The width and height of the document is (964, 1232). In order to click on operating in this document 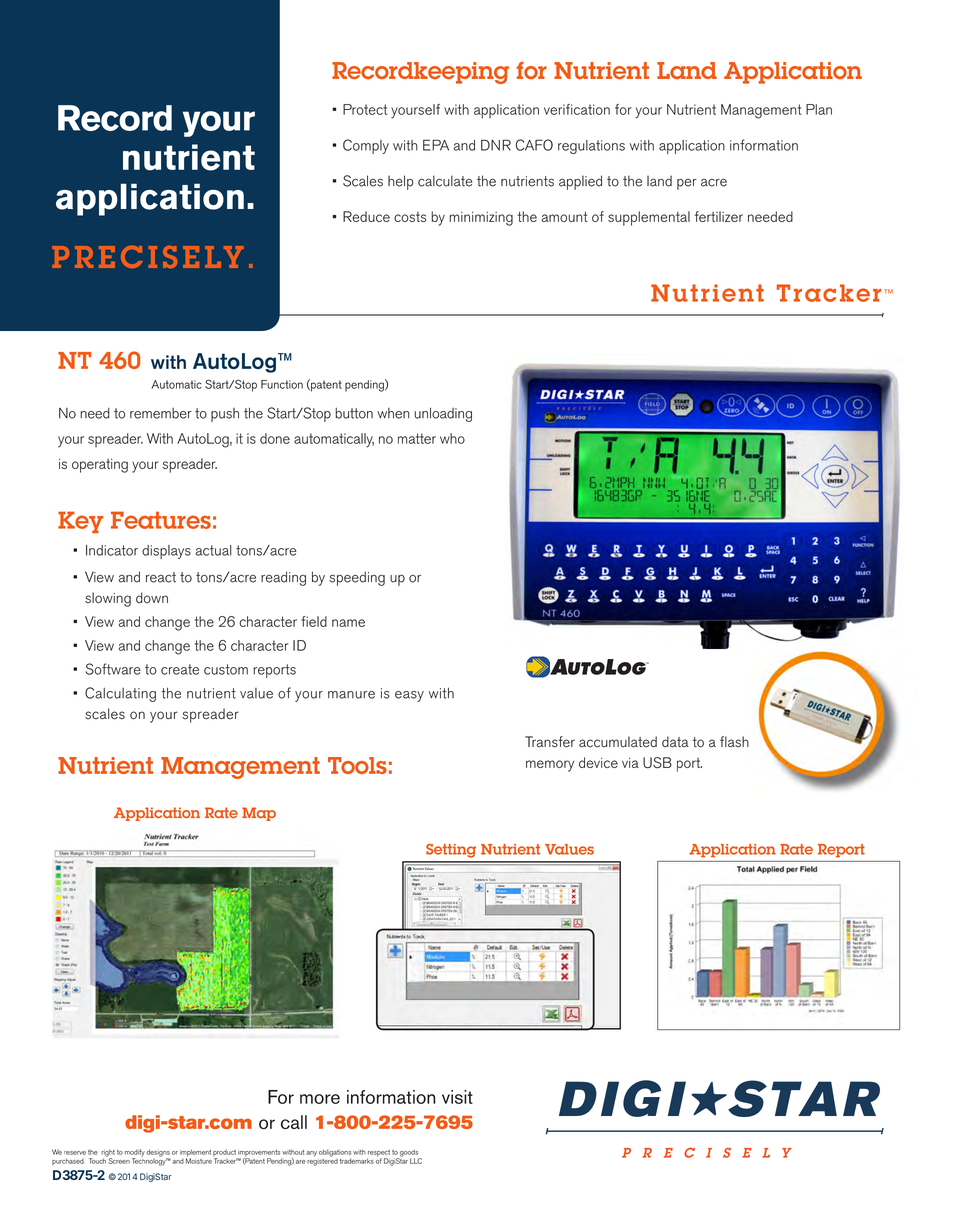, I will do `click(100, 466)`.
